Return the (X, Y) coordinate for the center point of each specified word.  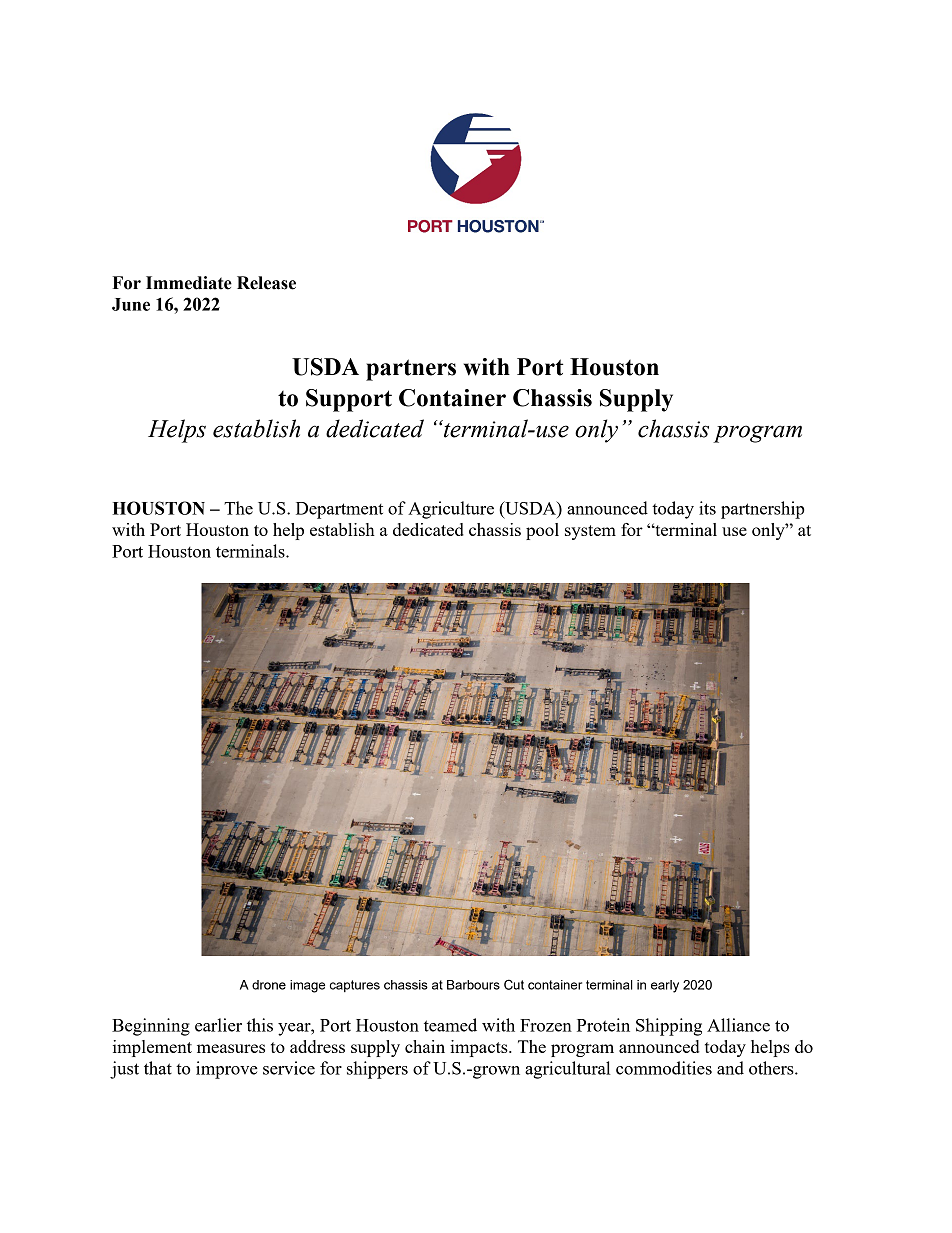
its (707, 508)
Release (266, 283)
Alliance (738, 1025)
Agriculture (451, 510)
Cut (514, 984)
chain (425, 1046)
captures (355, 986)
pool (542, 531)
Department (339, 510)
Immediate (189, 283)
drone (269, 985)
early (665, 986)
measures (231, 1048)
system (590, 532)
